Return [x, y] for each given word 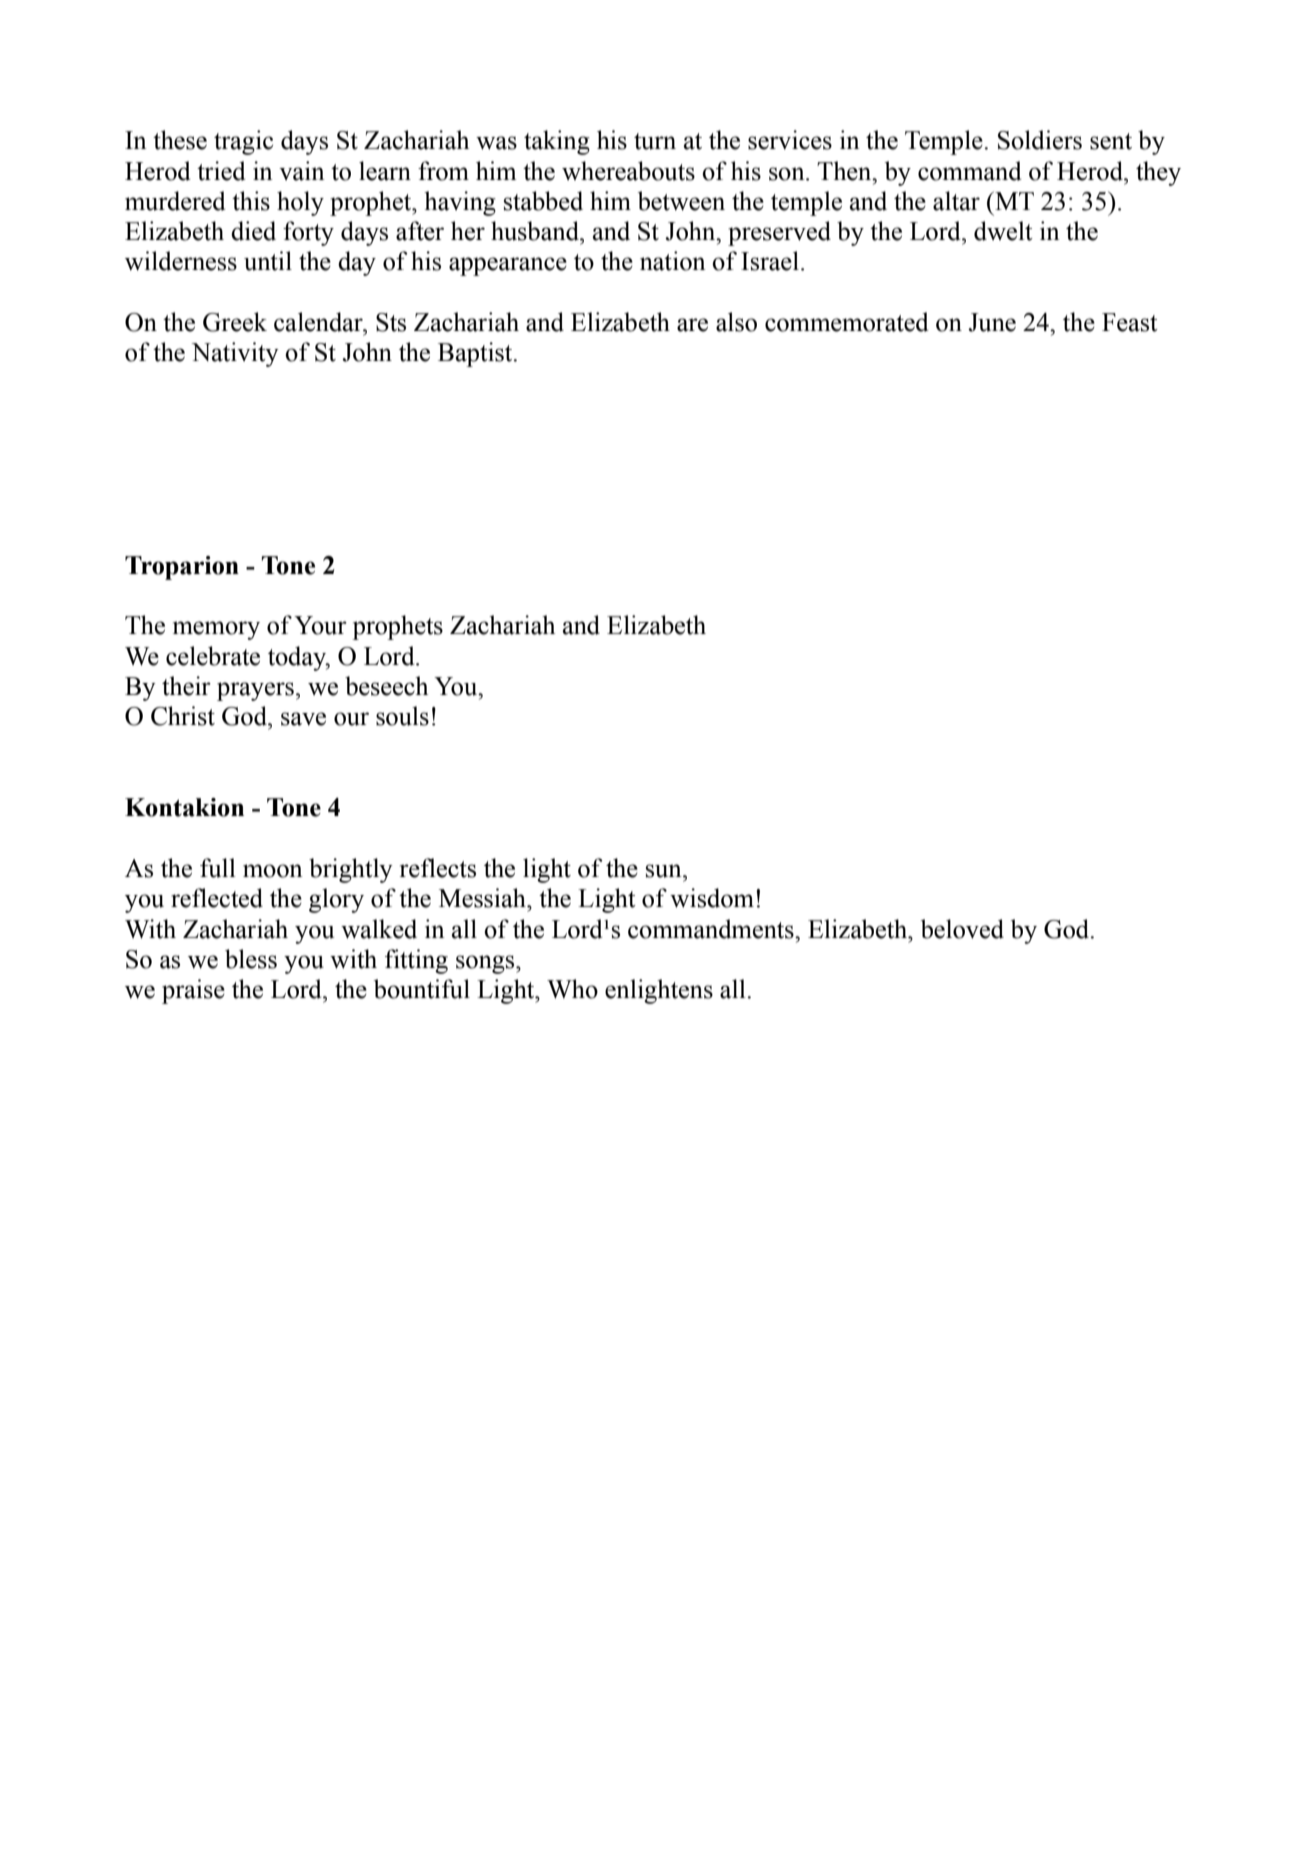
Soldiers [1040, 140]
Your [320, 625]
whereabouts [628, 171]
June [992, 322]
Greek [235, 322]
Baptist [476, 354]
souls [402, 716]
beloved [962, 929]
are [692, 325]
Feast [1130, 322]
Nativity [235, 354]
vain [302, 171]
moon [273, 871]
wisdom [712, 898]
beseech [386, 686]
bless [251, 959]
